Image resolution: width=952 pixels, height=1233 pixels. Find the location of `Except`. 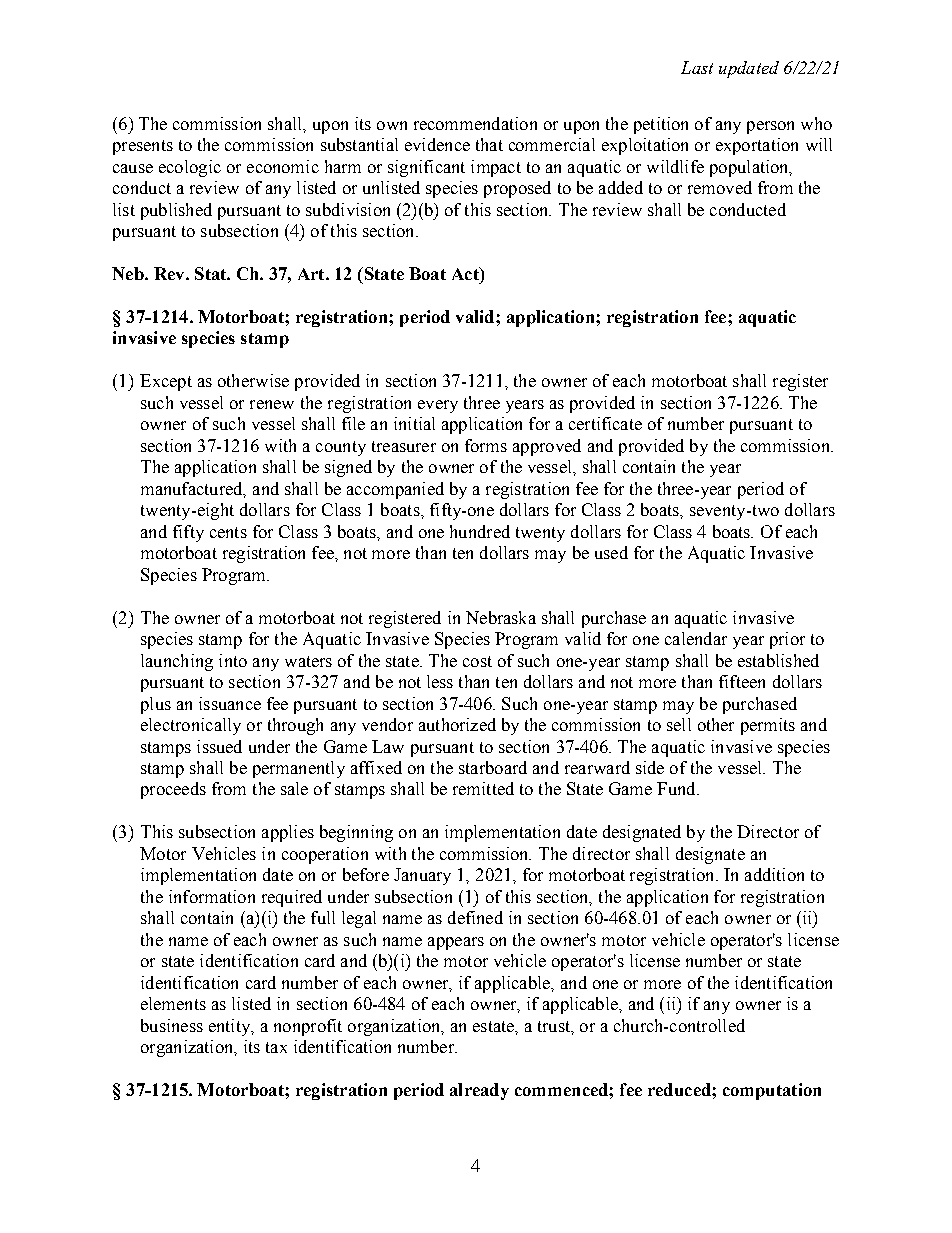

Except is located at coordinates (166, 382).
